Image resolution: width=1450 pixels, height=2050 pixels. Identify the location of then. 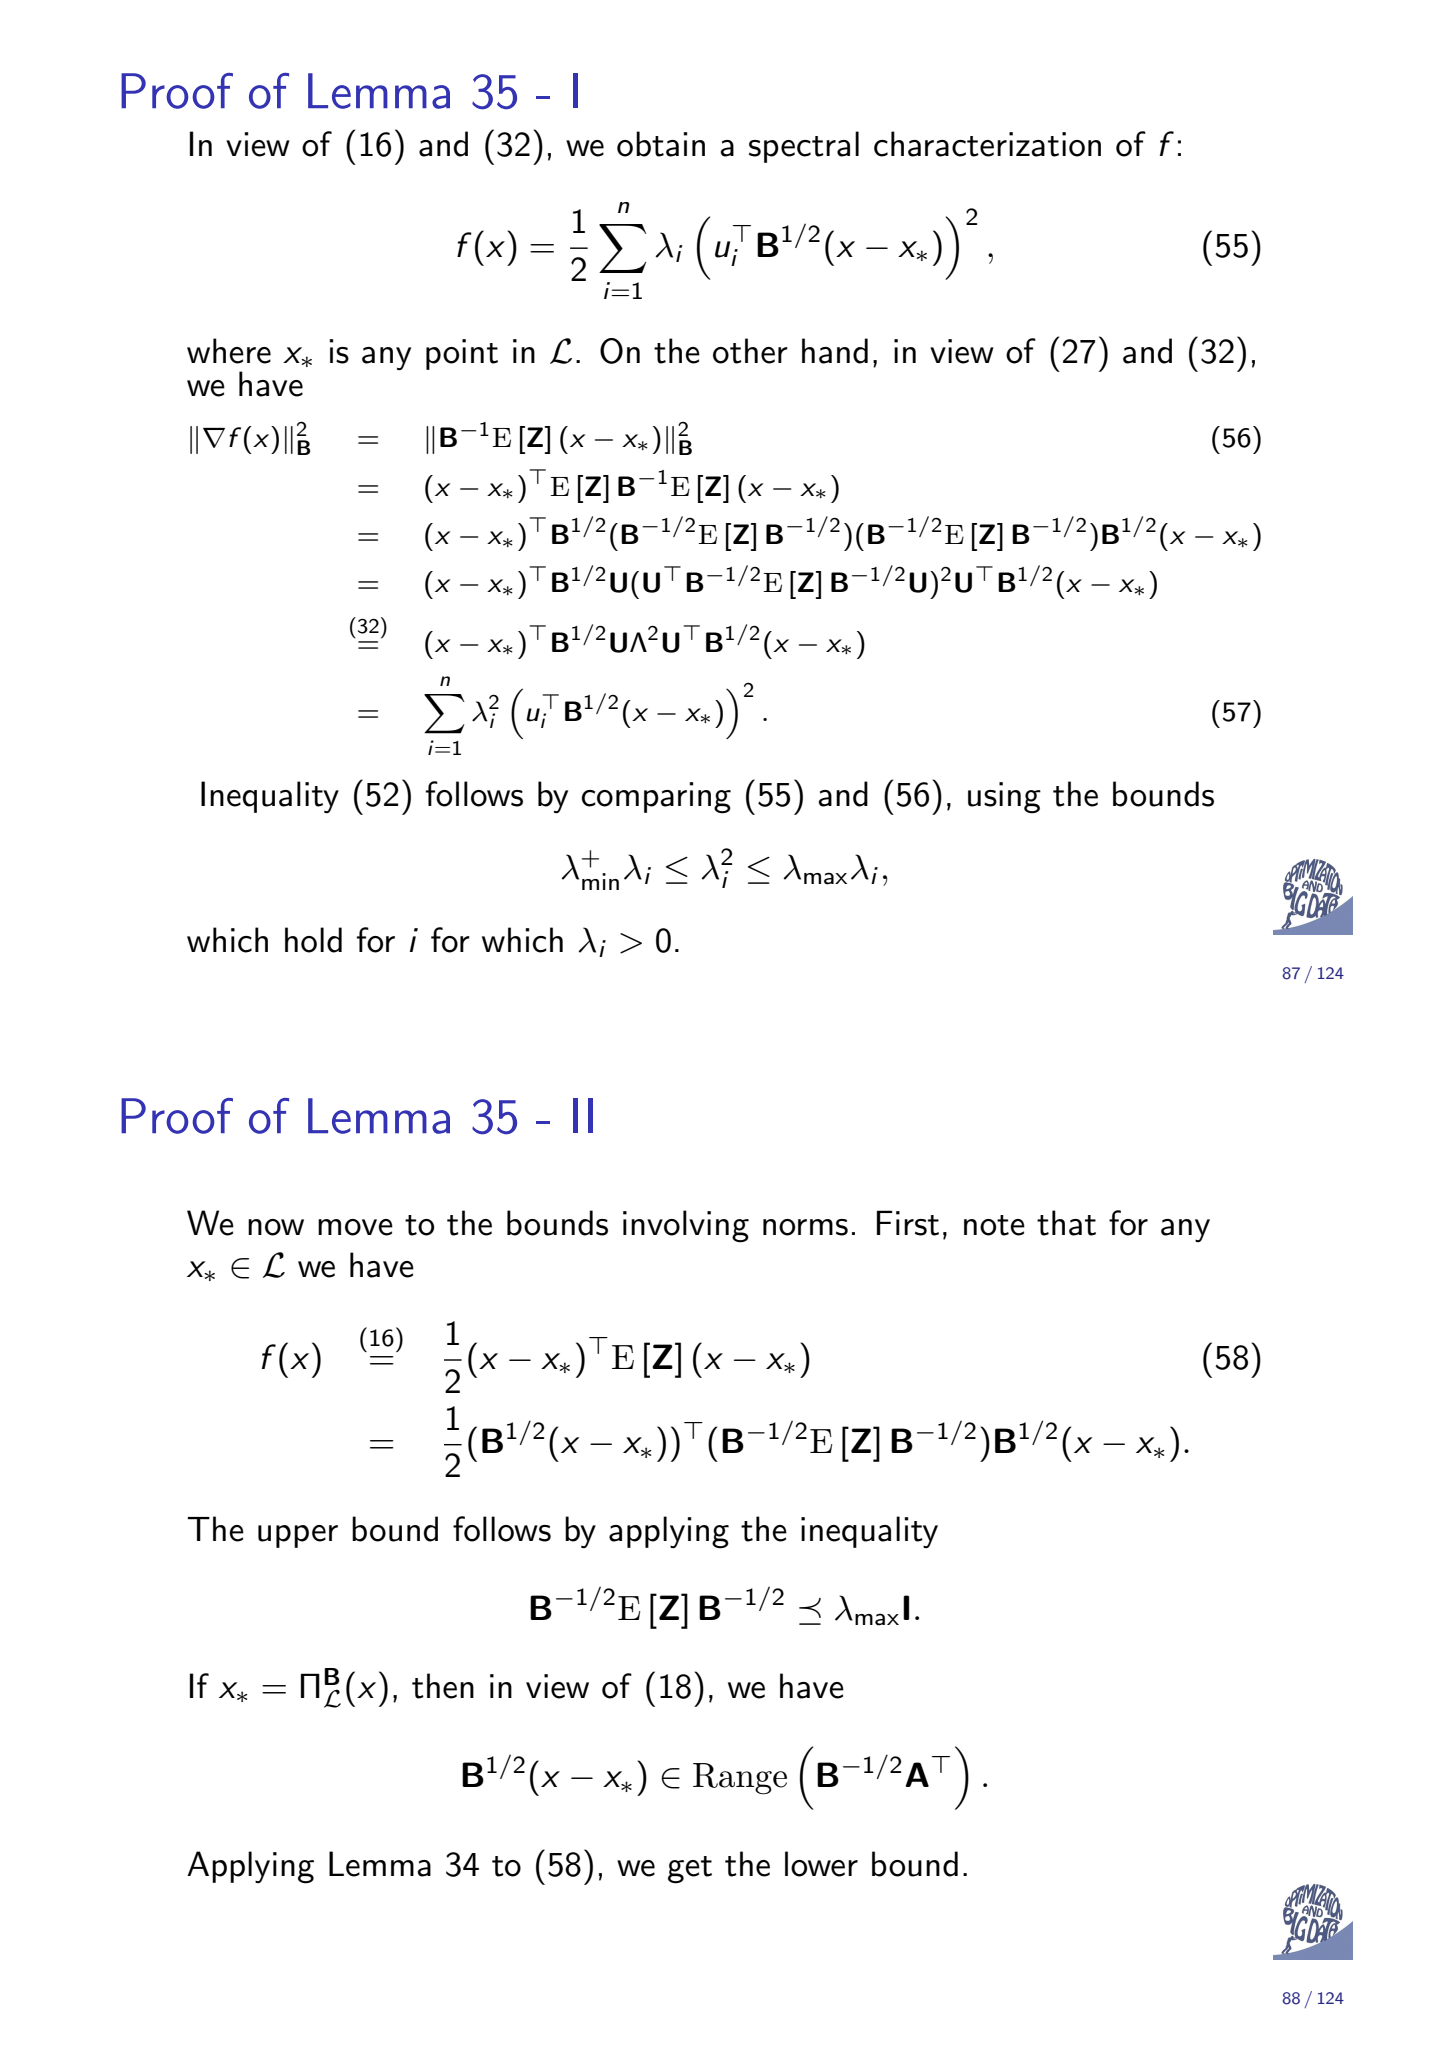
(443, 1686).
